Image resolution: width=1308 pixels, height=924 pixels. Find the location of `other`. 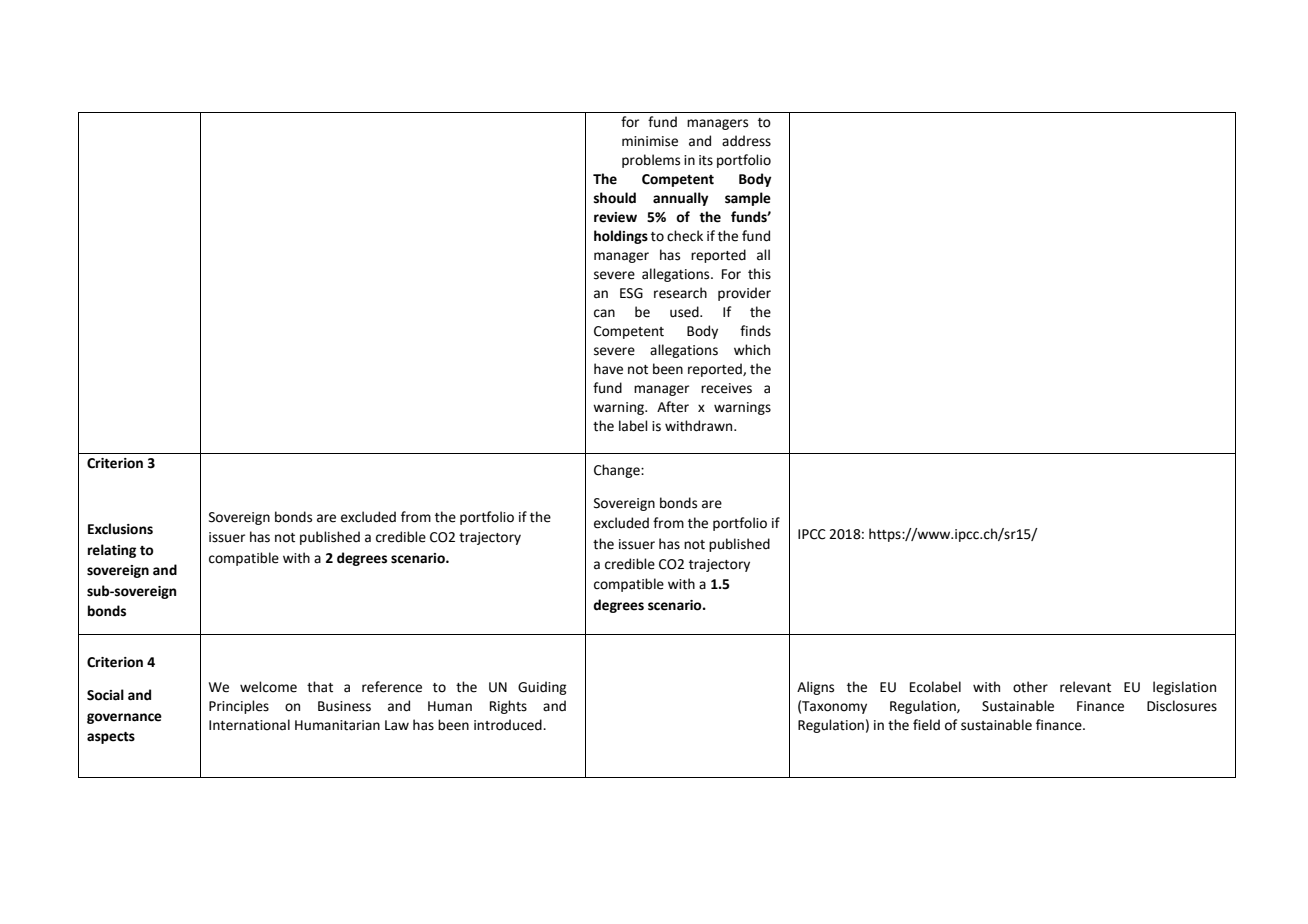

other is located at coordinates (1030, 687).
